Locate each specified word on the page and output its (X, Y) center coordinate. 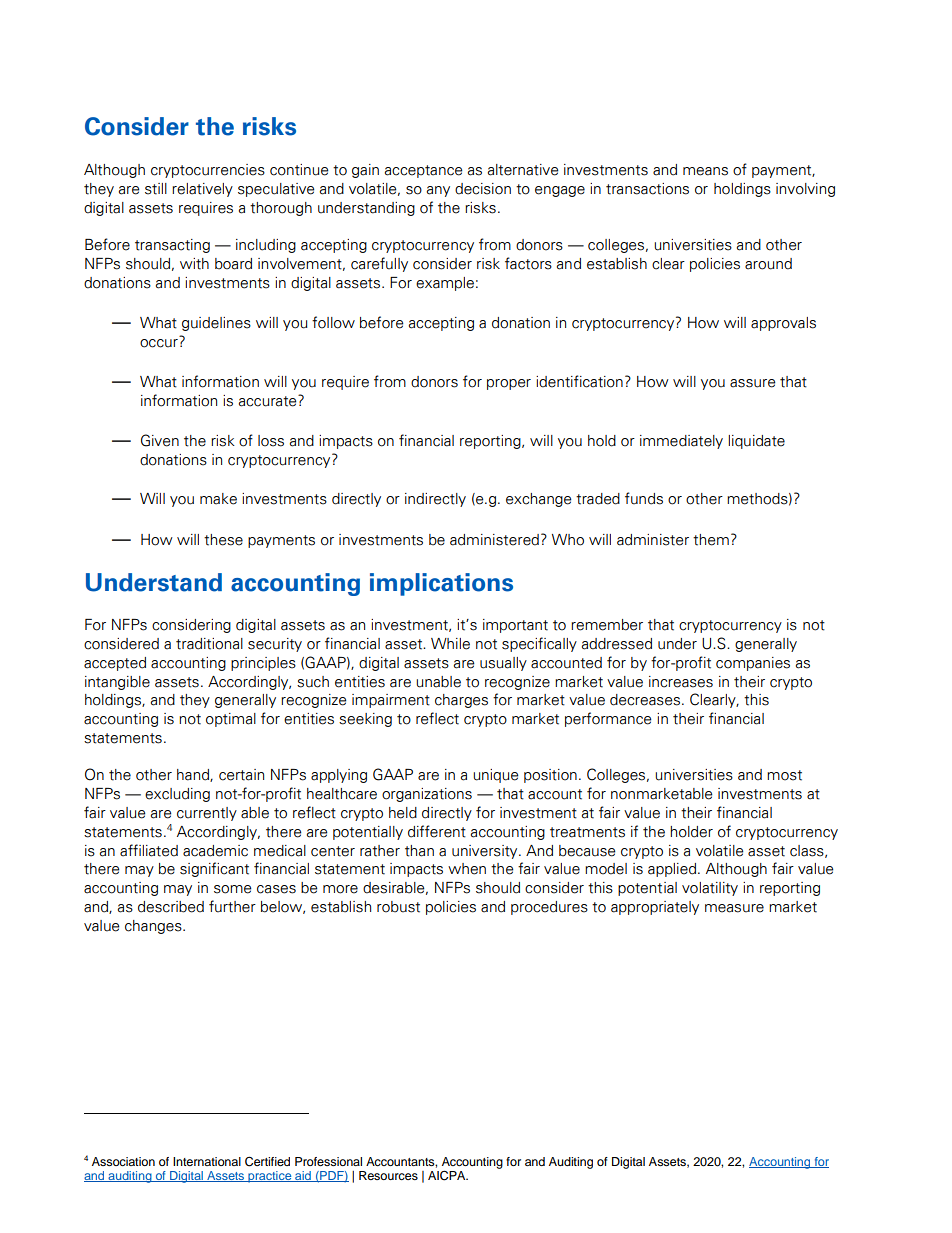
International (207, 1161)
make (218, 499)
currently (207, 814)
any (438, 191)
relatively (202, 190)
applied (673, 870)
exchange (538, 500)
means (705, 171)
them (711, 540)
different (437, 831)
